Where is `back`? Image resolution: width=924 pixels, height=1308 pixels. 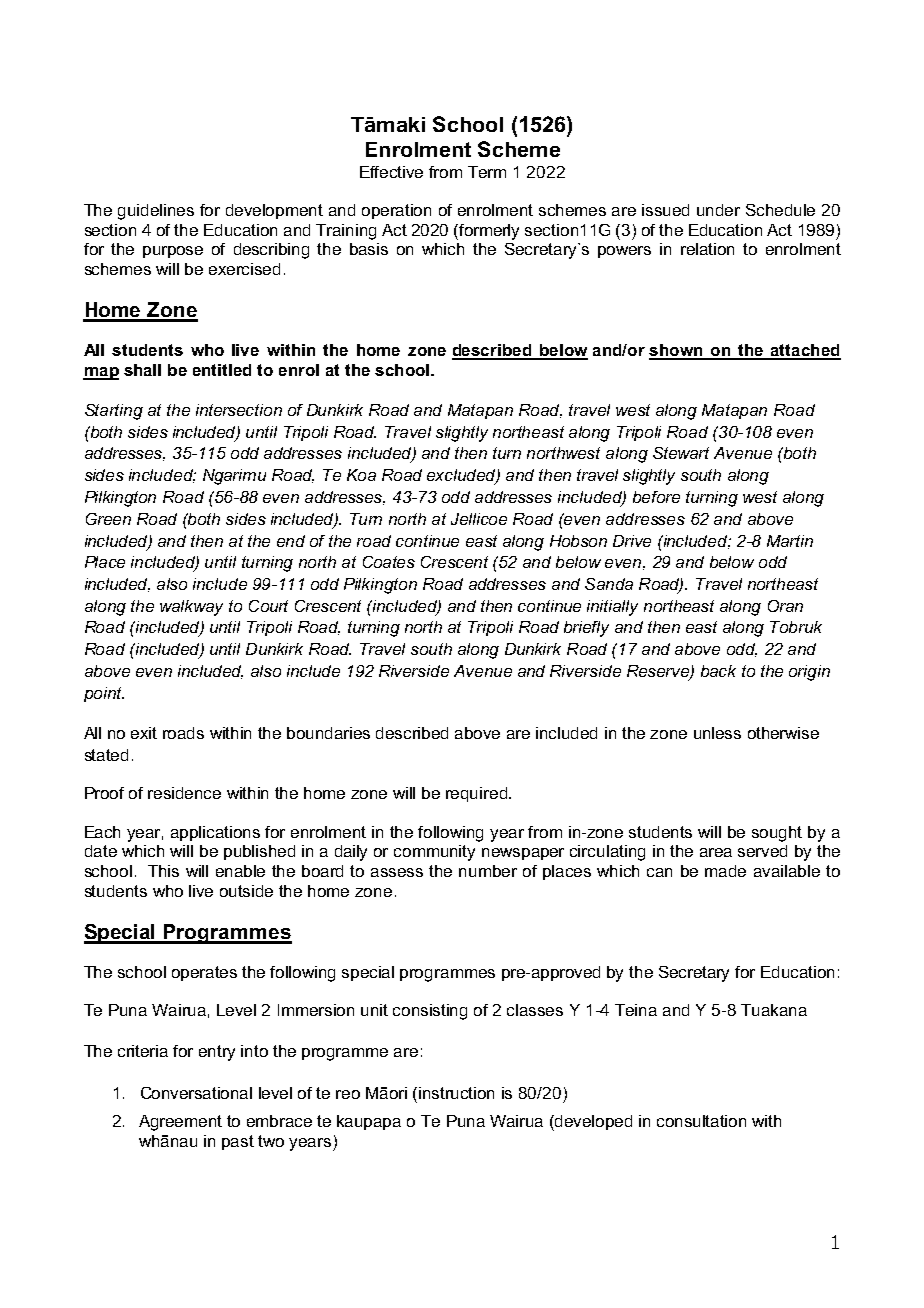 back is located at coordinates (718, 671).
